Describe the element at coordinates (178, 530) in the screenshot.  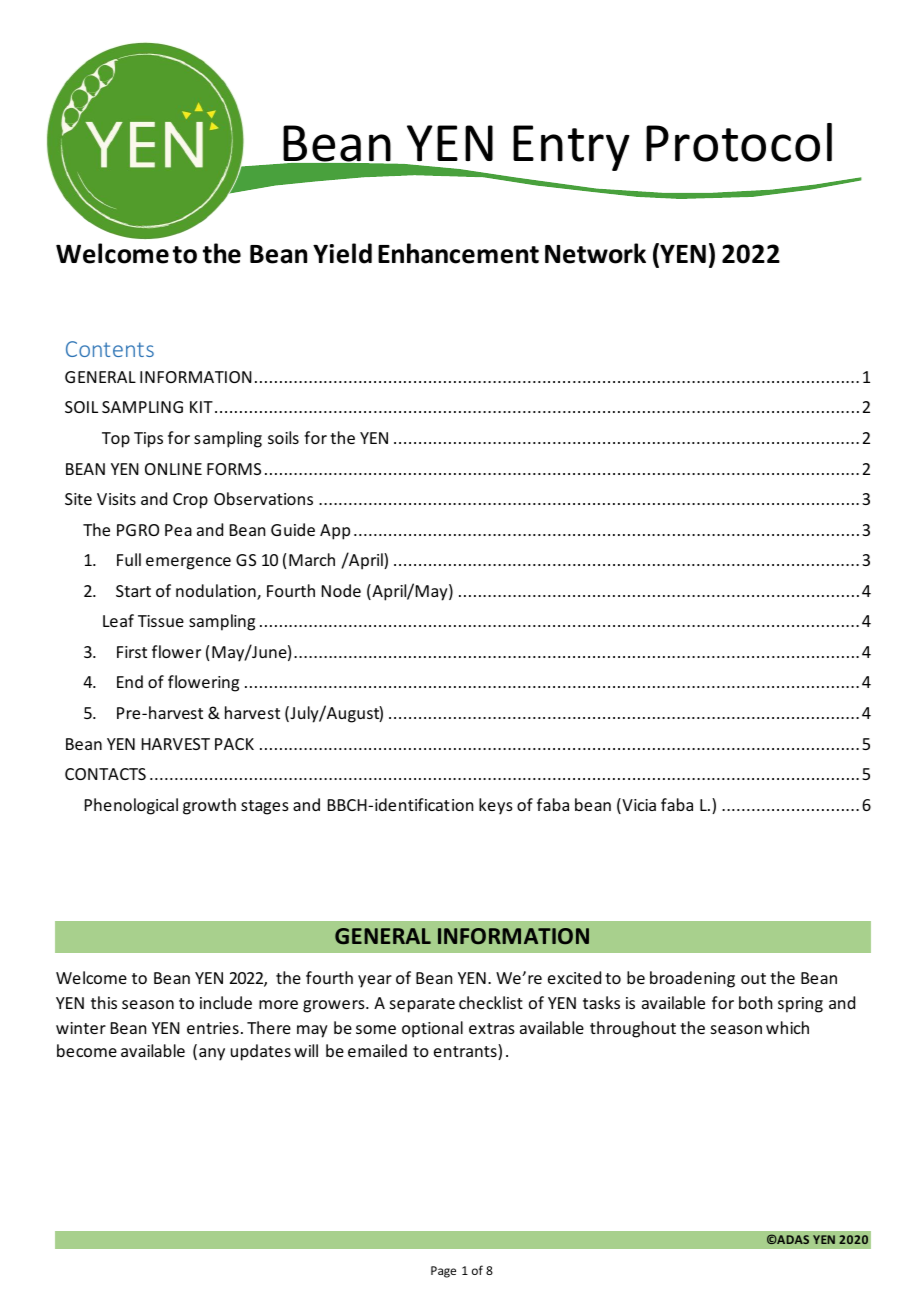
I see `Pea` at that location.
